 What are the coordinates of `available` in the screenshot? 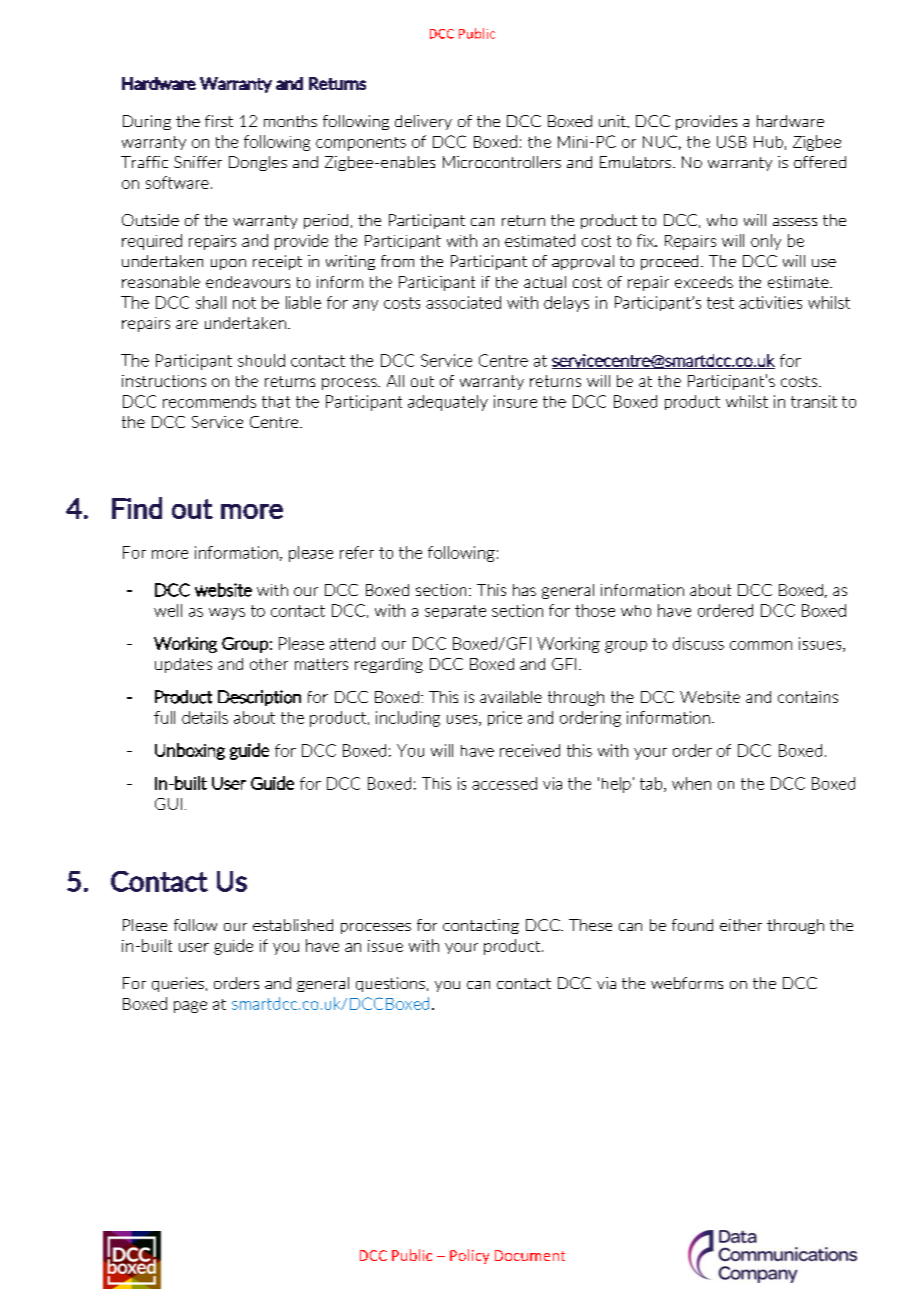 It's located at (511, 697).
